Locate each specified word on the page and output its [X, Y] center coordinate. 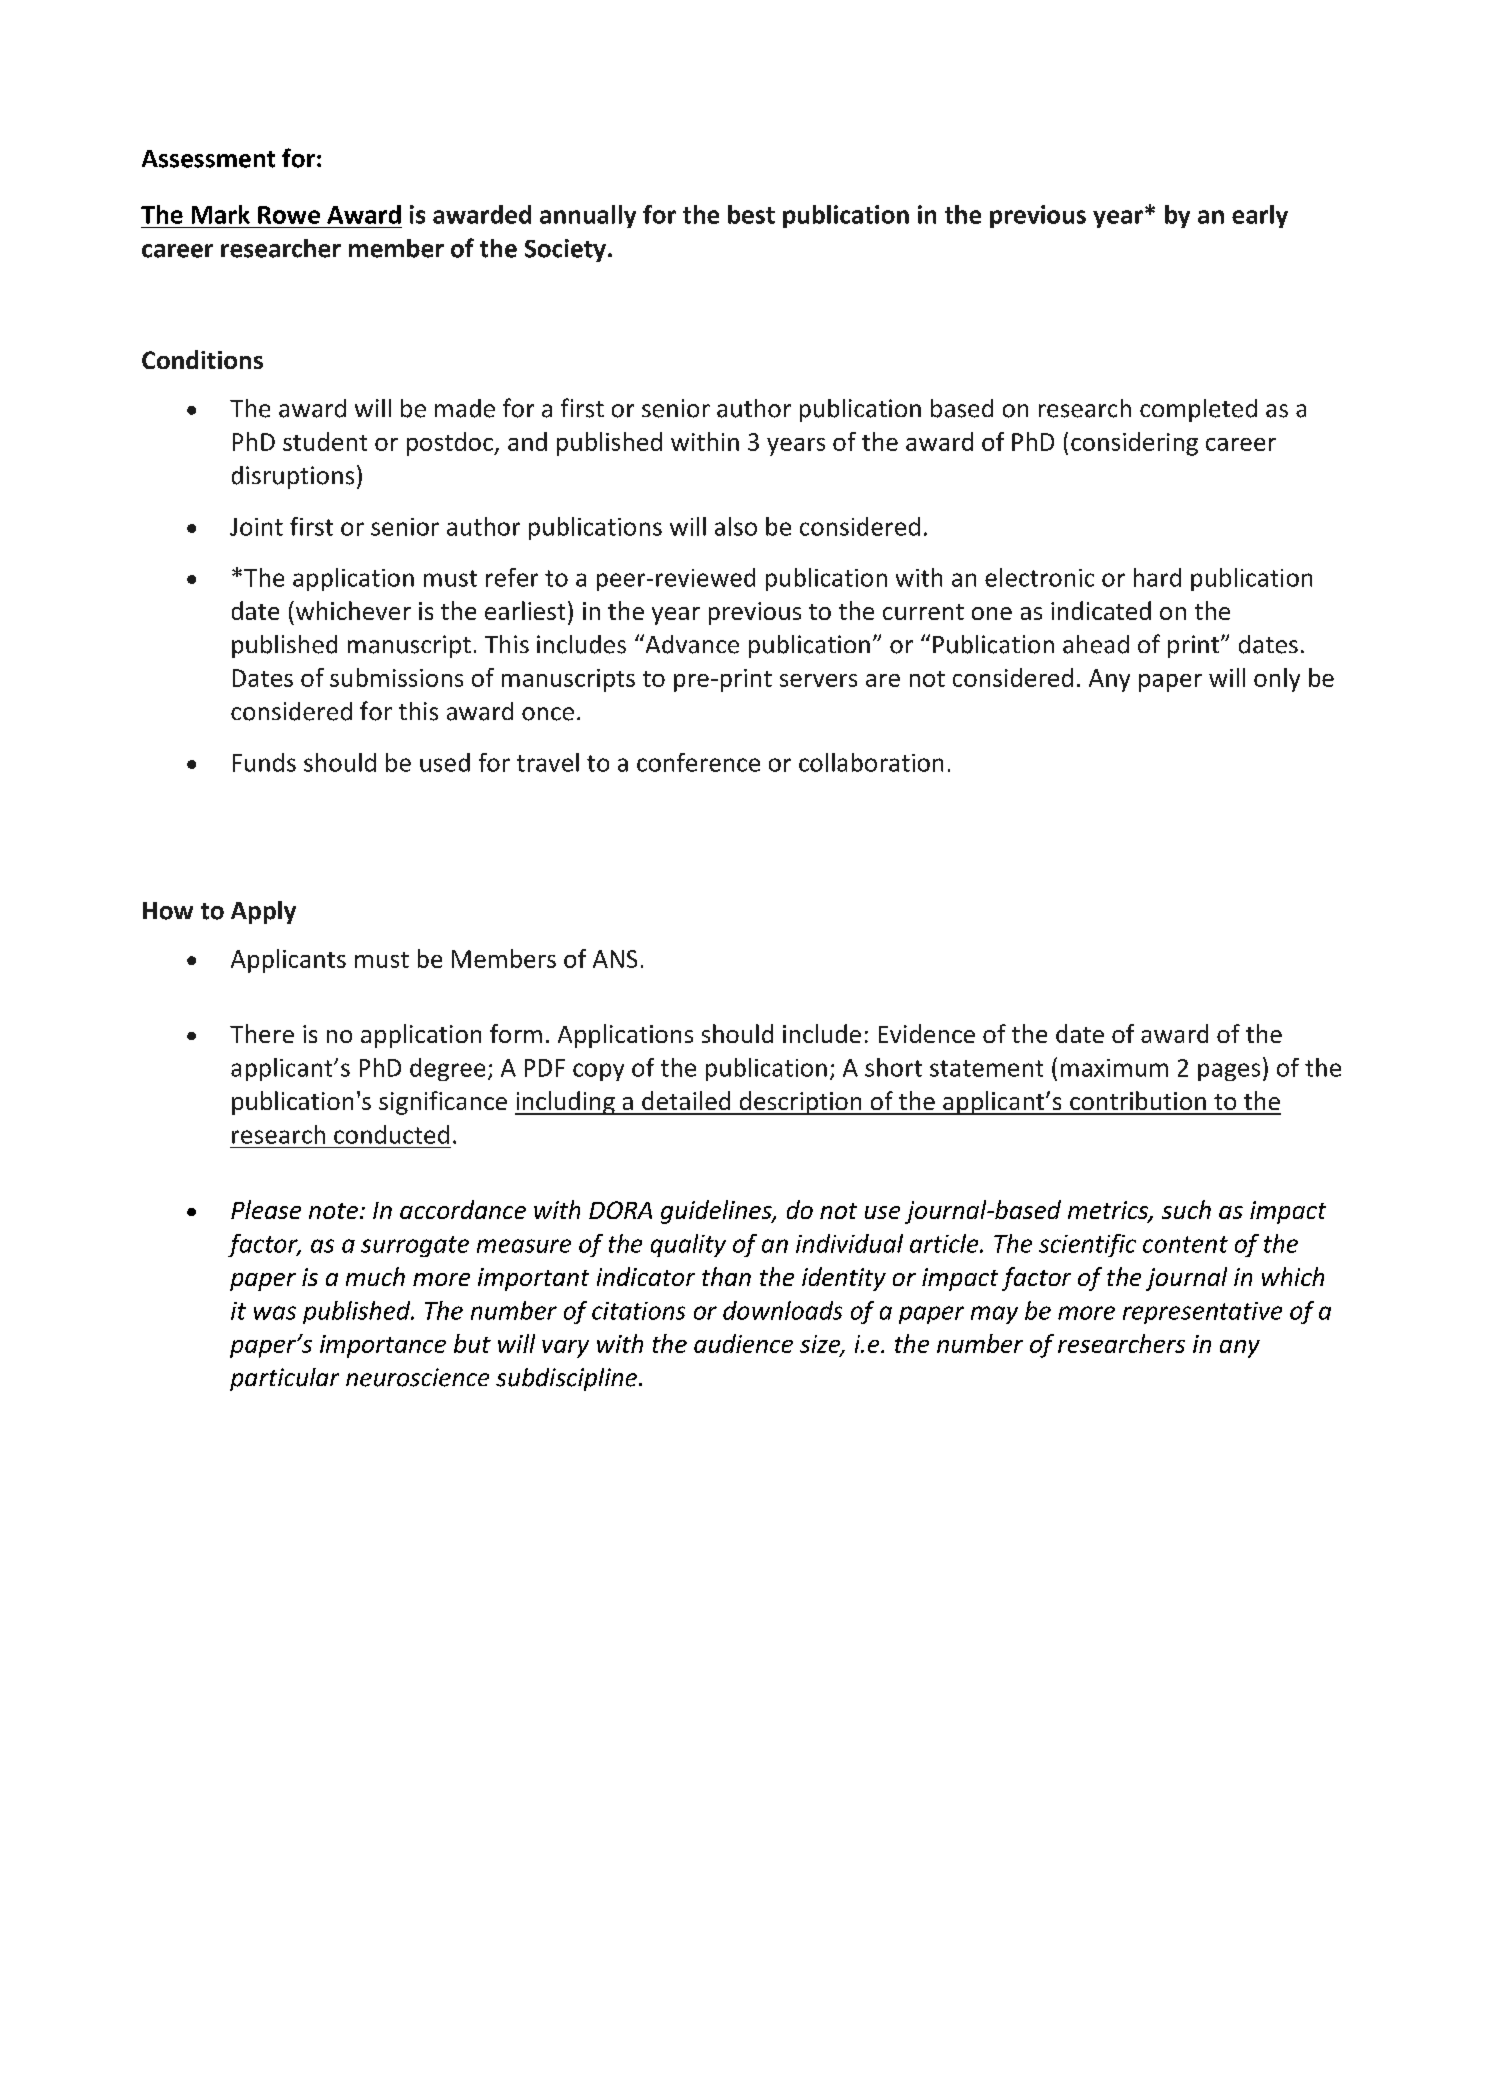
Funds [264, 762]
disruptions [293, 477]
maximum [1114, 1068]
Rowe [289, 215]
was [275, 1313]
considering [1134, 444]
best [751, 214]
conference [698, 762]
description [800, 1103]
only [1277, 680]
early [1260, 216]
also [736, 526]
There [262, 1033]
